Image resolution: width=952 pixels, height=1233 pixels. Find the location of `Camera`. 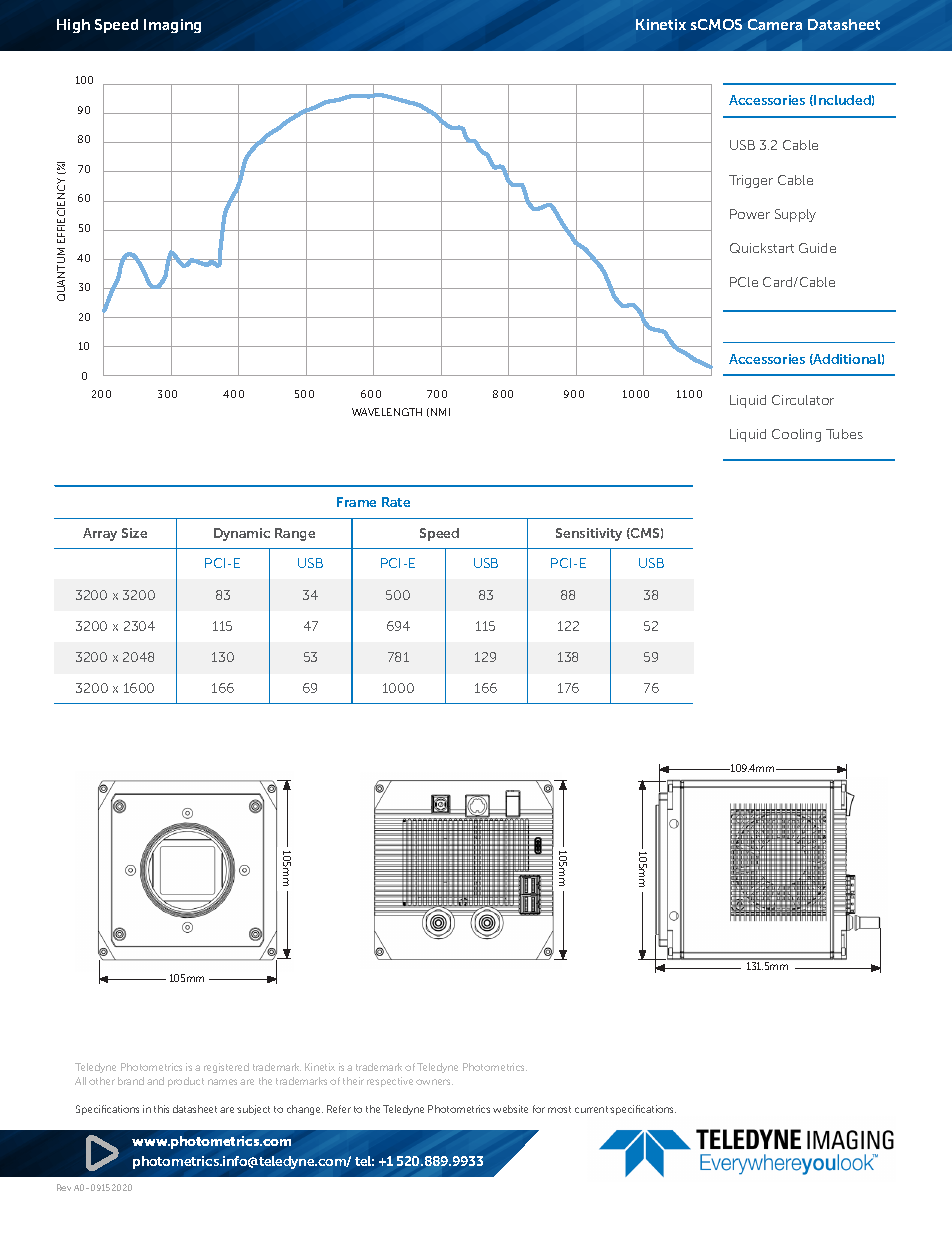

Camera is located at coordinates (775, 24).
